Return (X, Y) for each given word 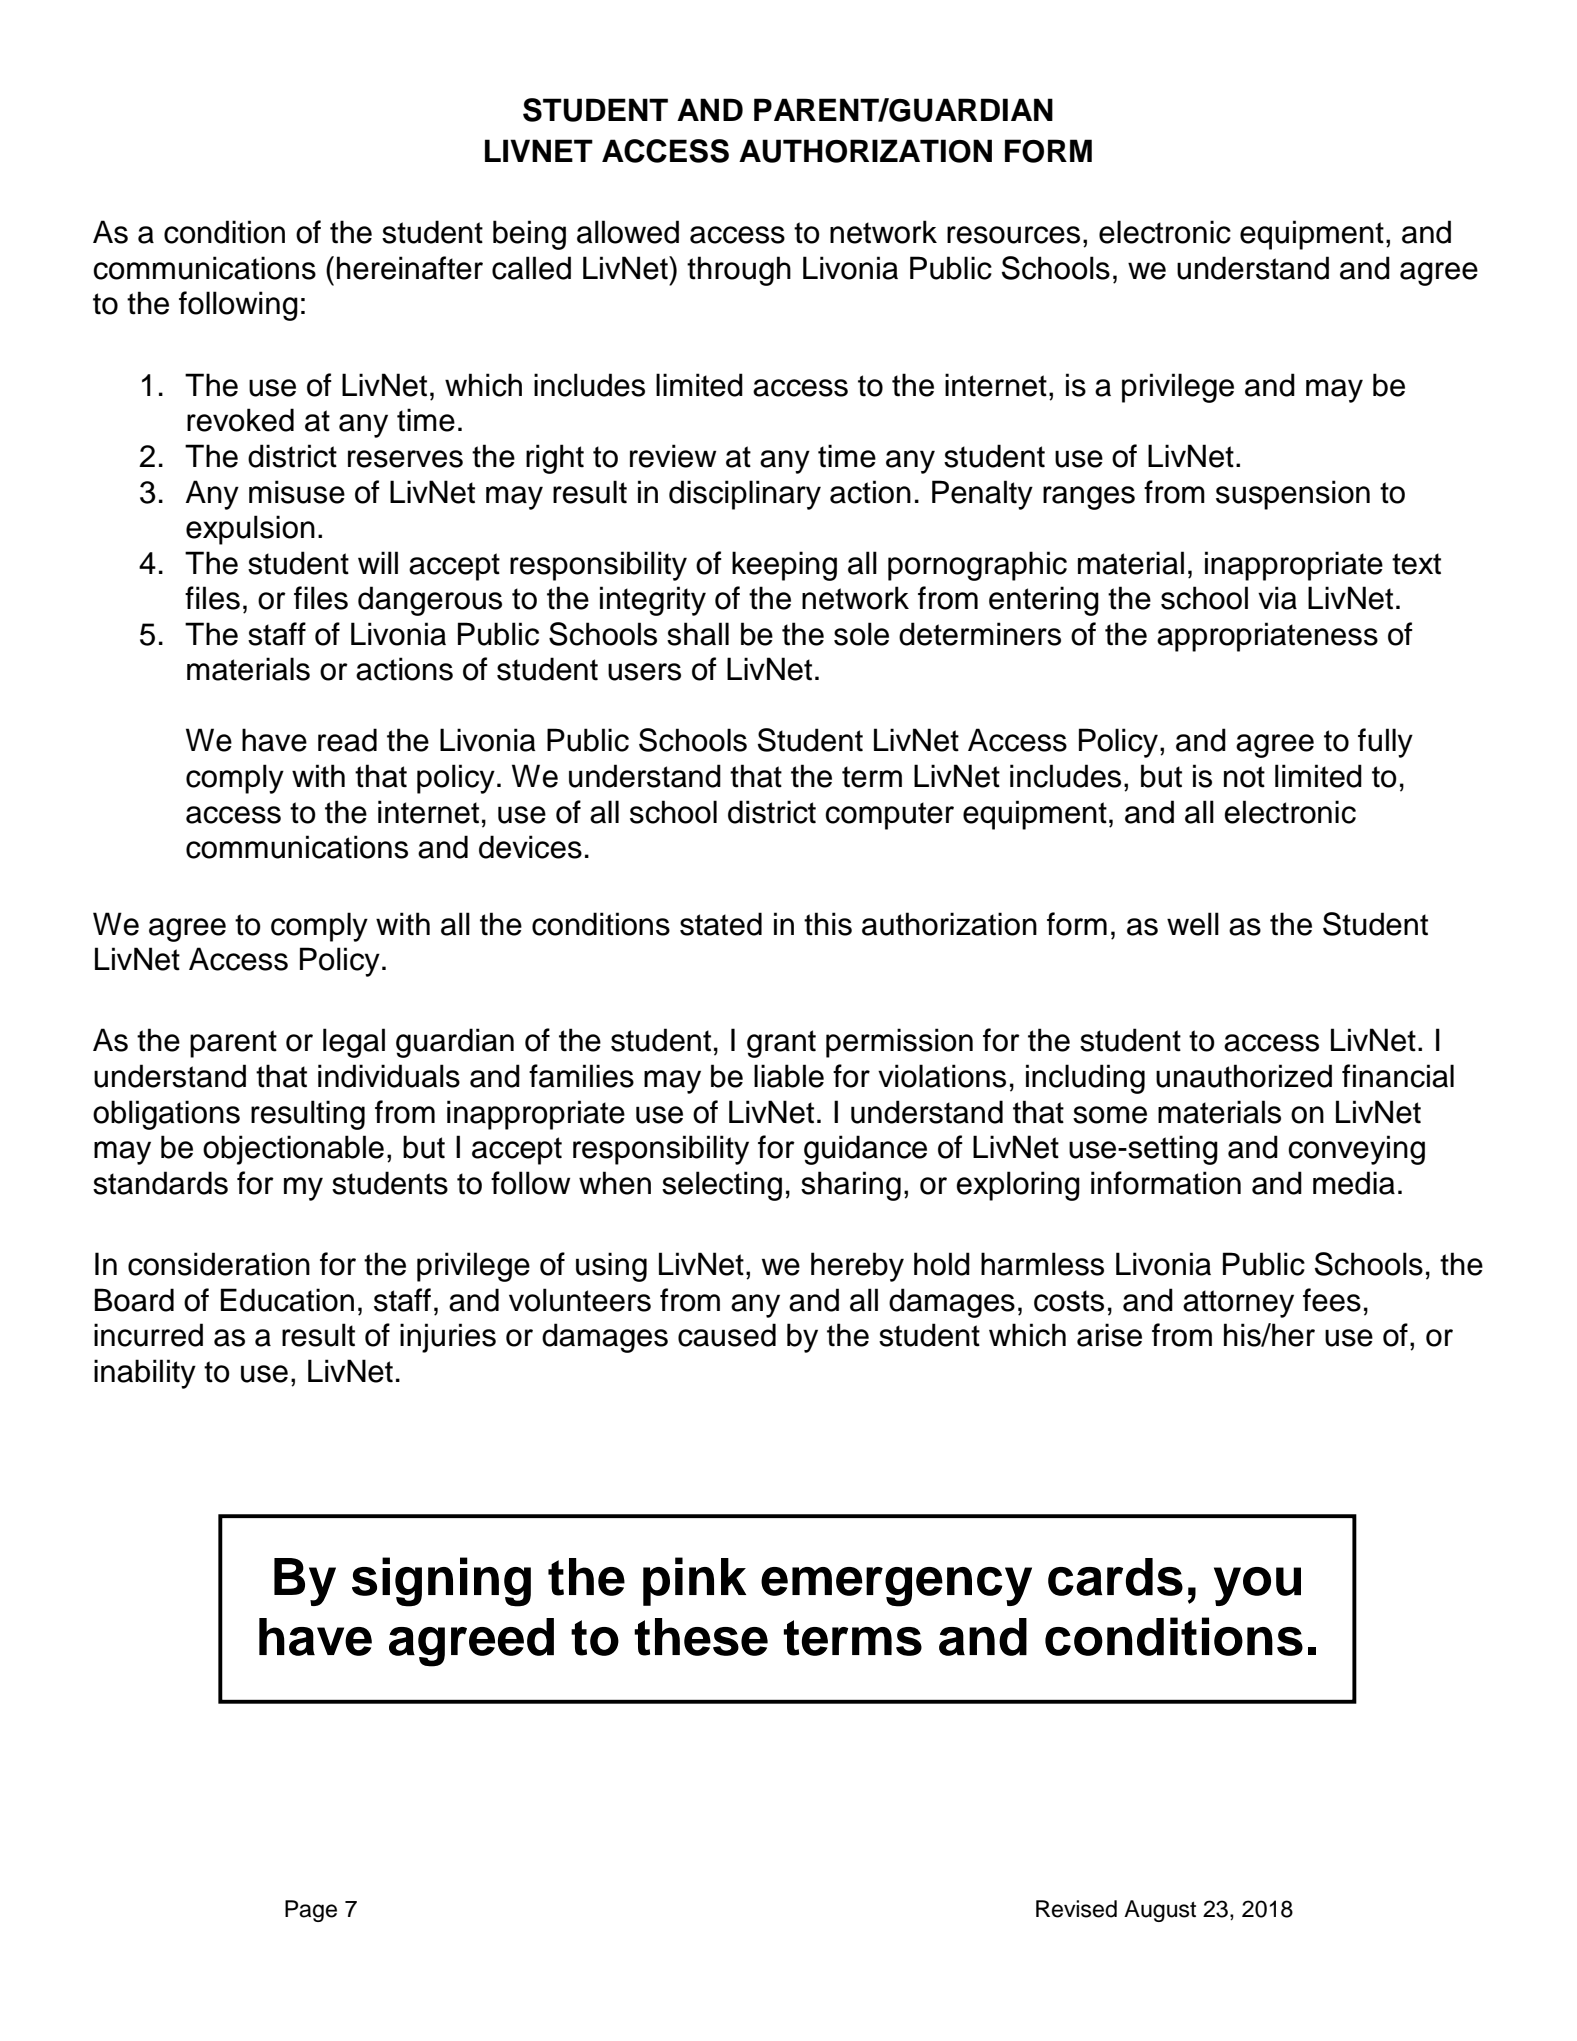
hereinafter (410, 268)
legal (354, 1043)
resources (1013, 235)
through (739, 271)
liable (789, 1076)
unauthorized (1244, 1076)
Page (311, 1911)
